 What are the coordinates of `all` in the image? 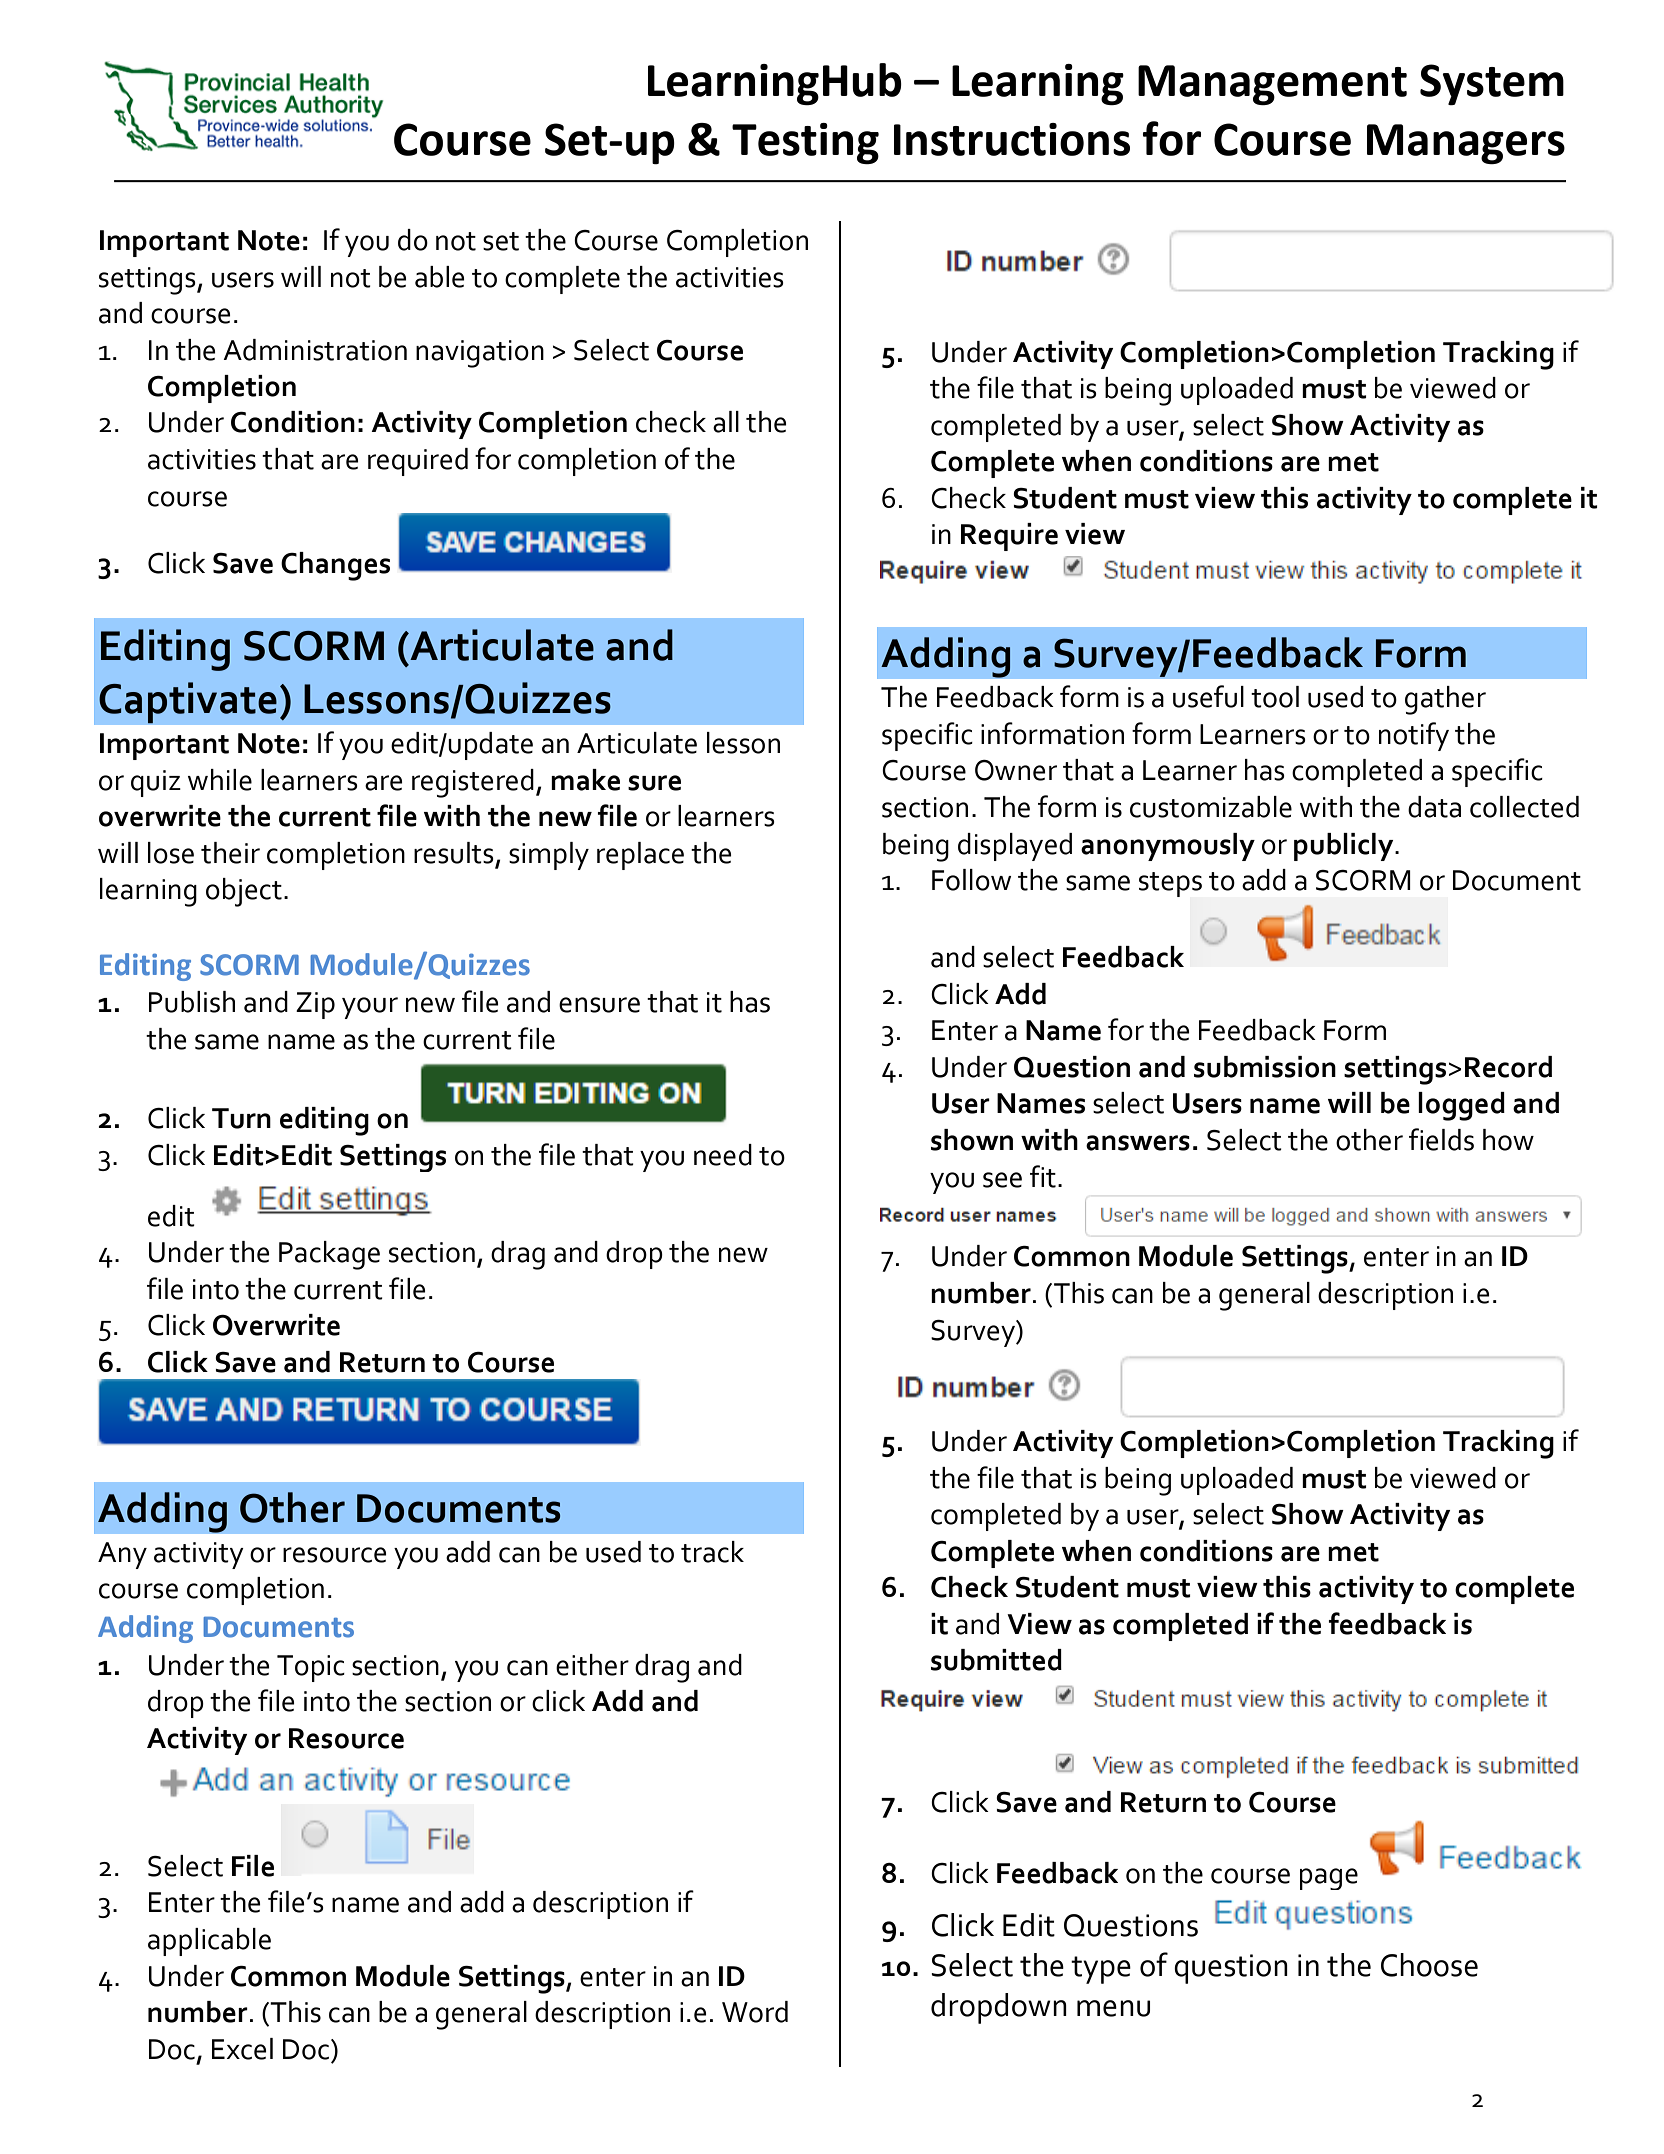 It's located at (726, 422).
